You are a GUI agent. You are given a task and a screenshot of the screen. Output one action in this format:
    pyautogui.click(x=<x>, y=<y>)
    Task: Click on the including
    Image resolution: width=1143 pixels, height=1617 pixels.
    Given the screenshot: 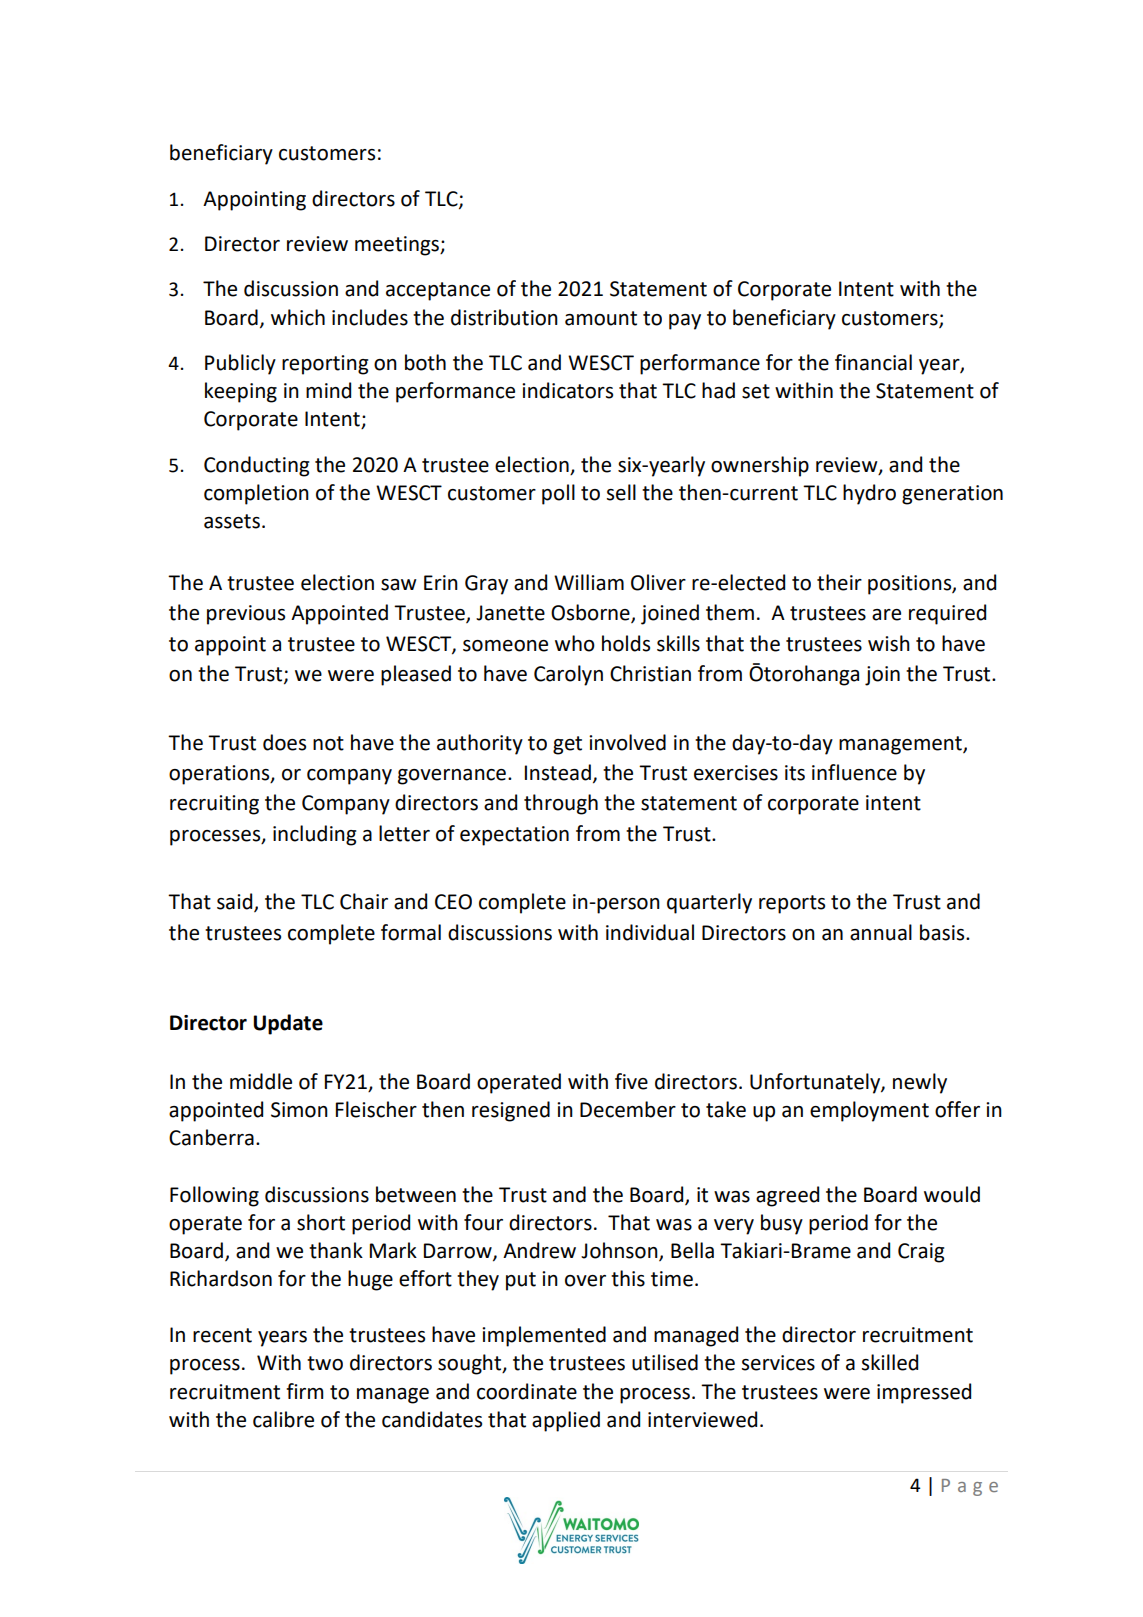 What is the action you would take?
    pyautogui.click(x=314, y=835)
